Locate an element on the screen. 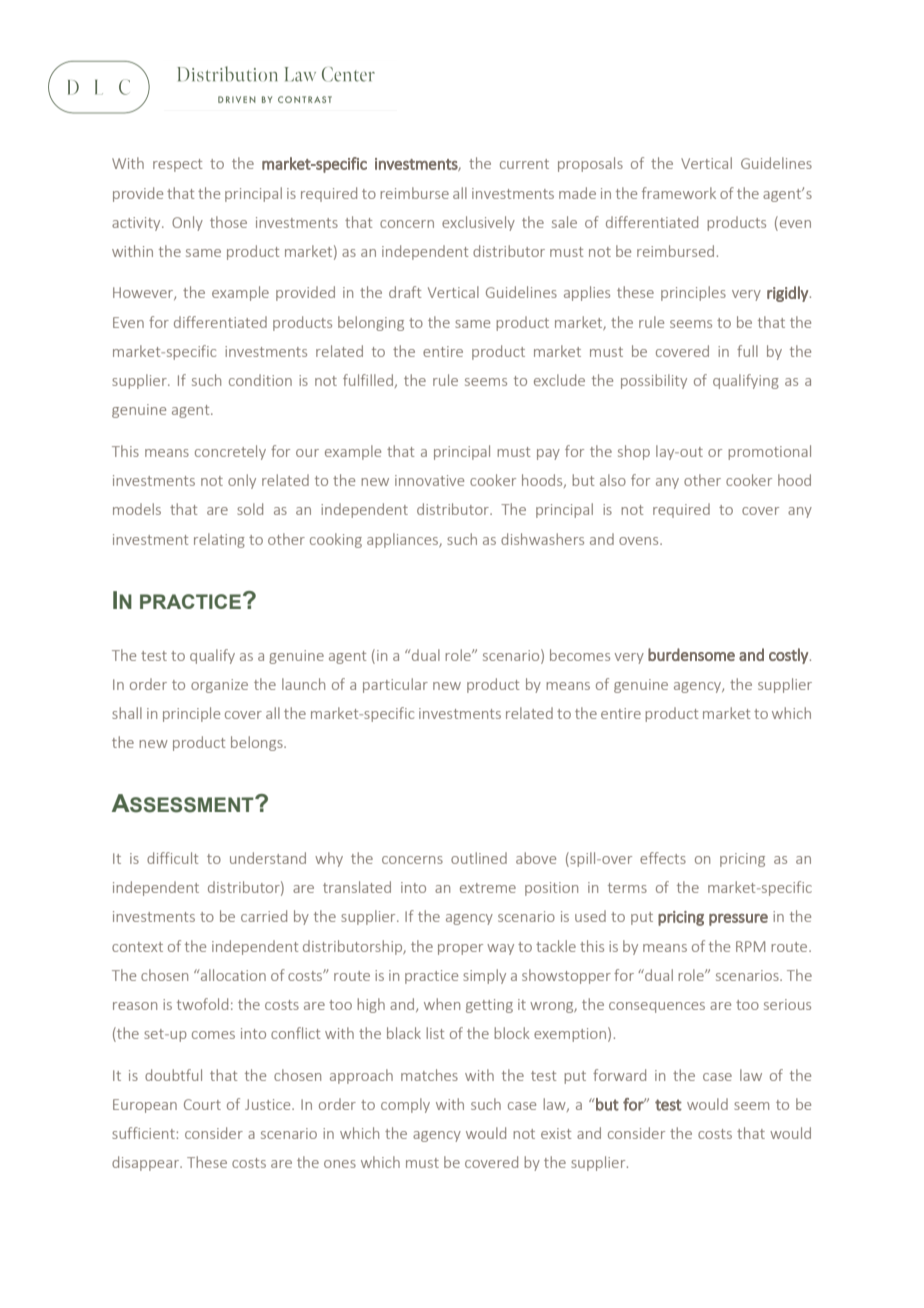 This screenshot has width=924, height=1308. comply is located at coordinates (405, 1105).
